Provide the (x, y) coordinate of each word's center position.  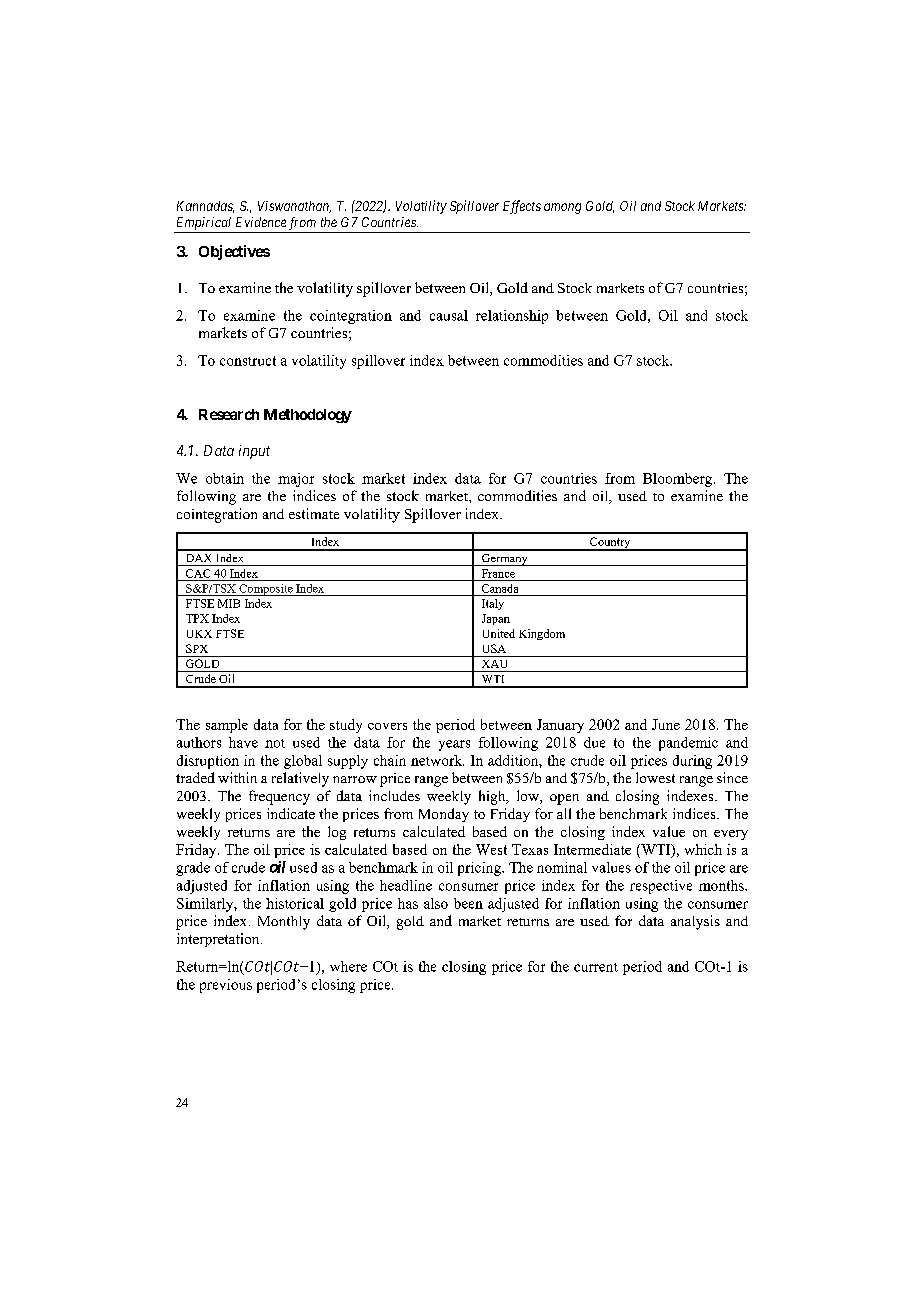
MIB (229, 603)
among (562, 208)
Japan (496, 619)
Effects (522, 207)
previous (226, 986)
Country (610, 544)
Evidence (261, 222)
